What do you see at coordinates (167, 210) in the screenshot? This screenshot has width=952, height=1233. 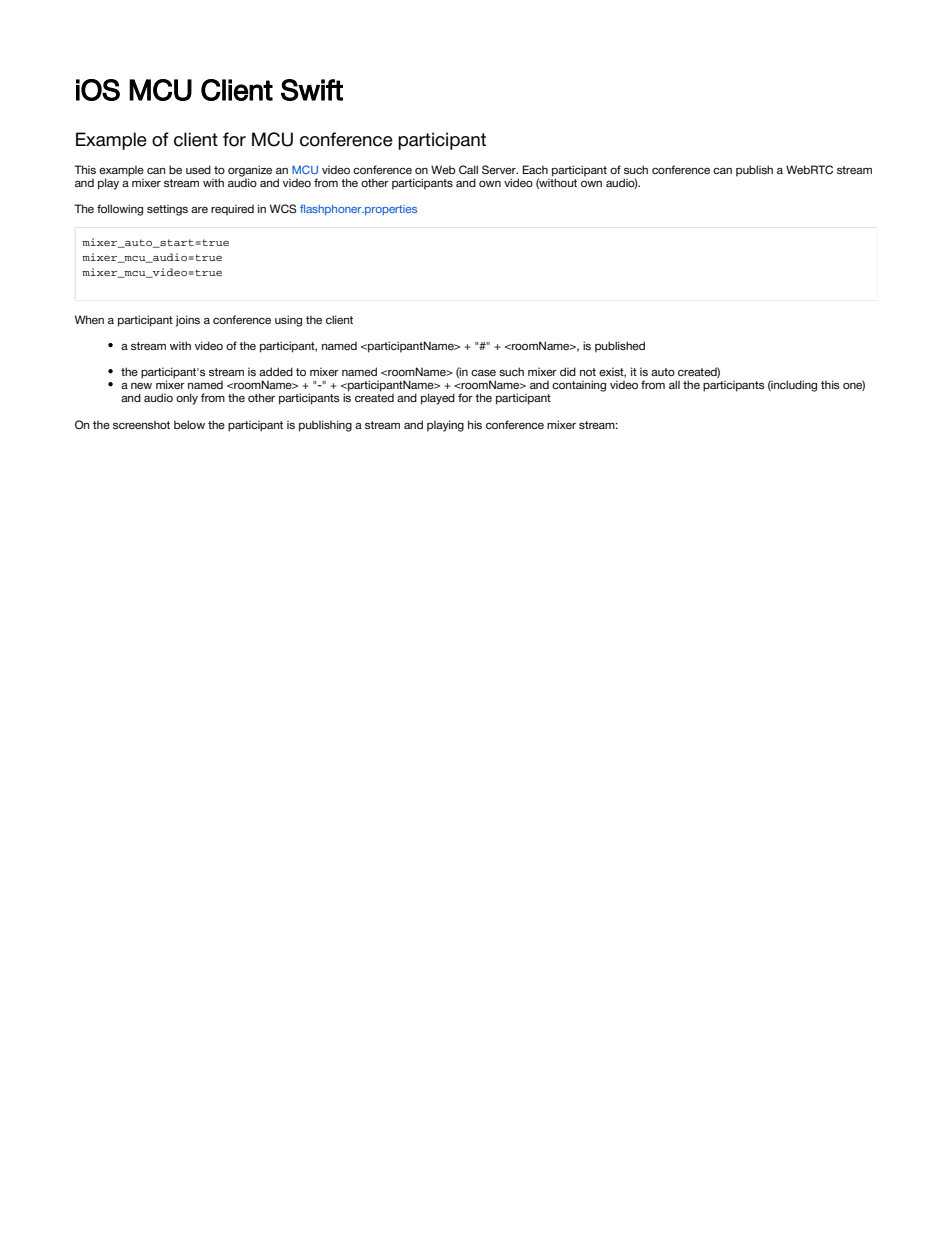 I see `settings` at bounding box center [167, 210].
